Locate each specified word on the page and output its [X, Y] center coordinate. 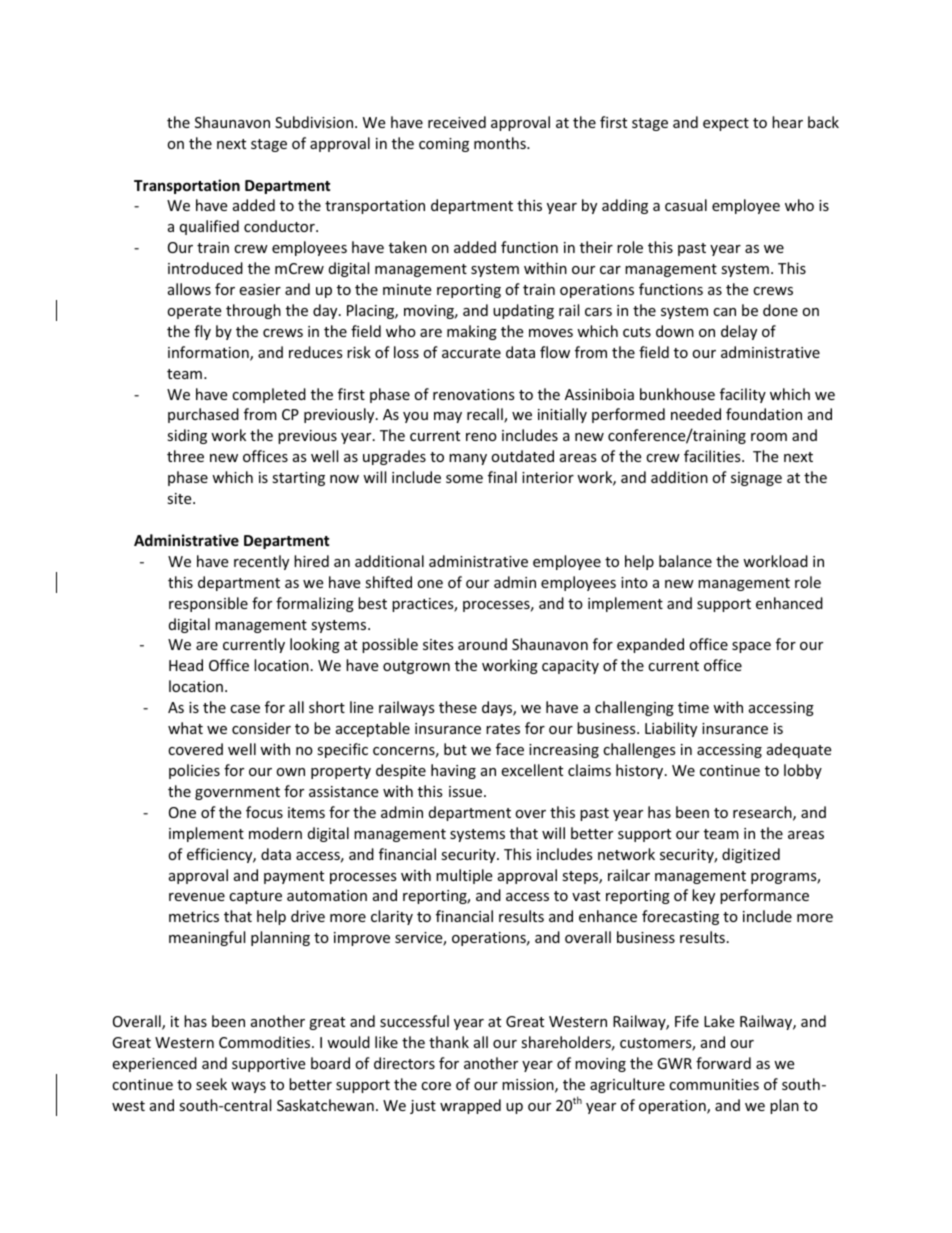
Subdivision [315, 122]
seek [211, 1084]
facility [743, 395]
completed [269, 395]
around [482, 644]
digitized [751, 855]
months [501, 143]
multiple [464, 876]
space [751, 647]
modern [275, 833]
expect [726, 124]
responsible [208, 604]
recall [486, 415]
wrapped [470, 1106]
